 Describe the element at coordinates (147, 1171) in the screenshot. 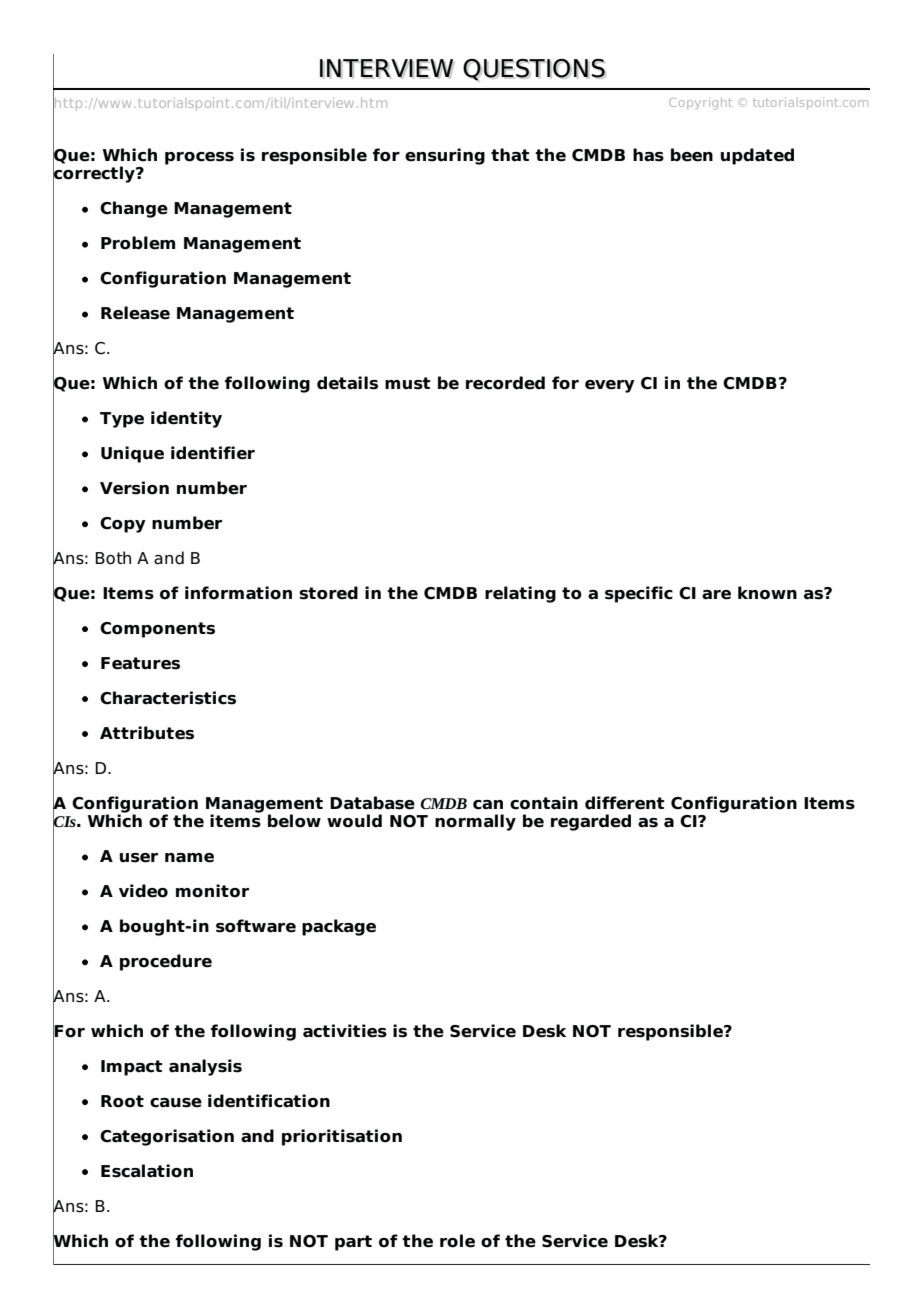

I see `Escalation` at that location.
